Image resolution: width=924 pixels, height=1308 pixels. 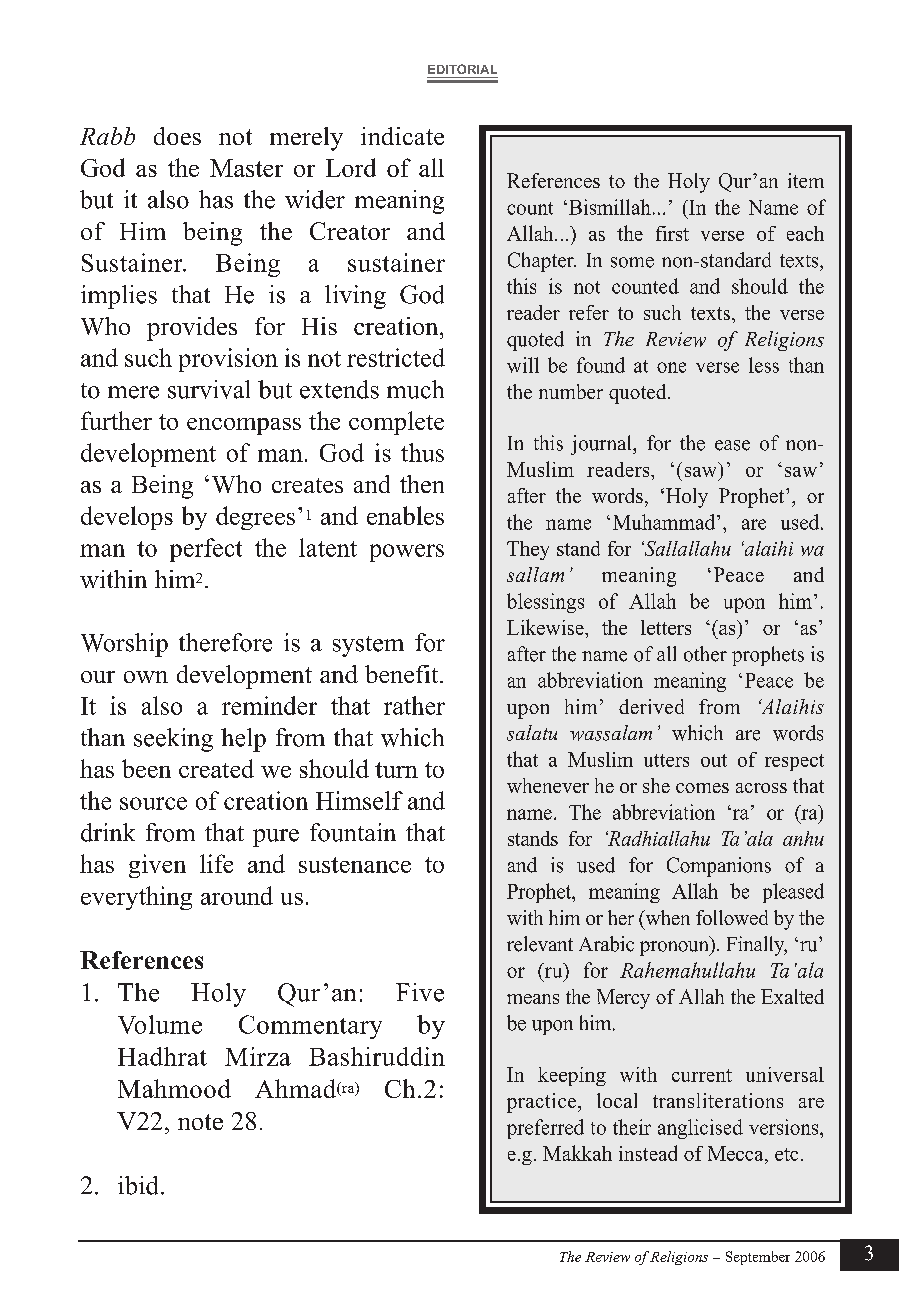 What do you see at coordinates (577, 1153) in the screenshot?
I see `Makkah` at bounding box center [577, 1153].
